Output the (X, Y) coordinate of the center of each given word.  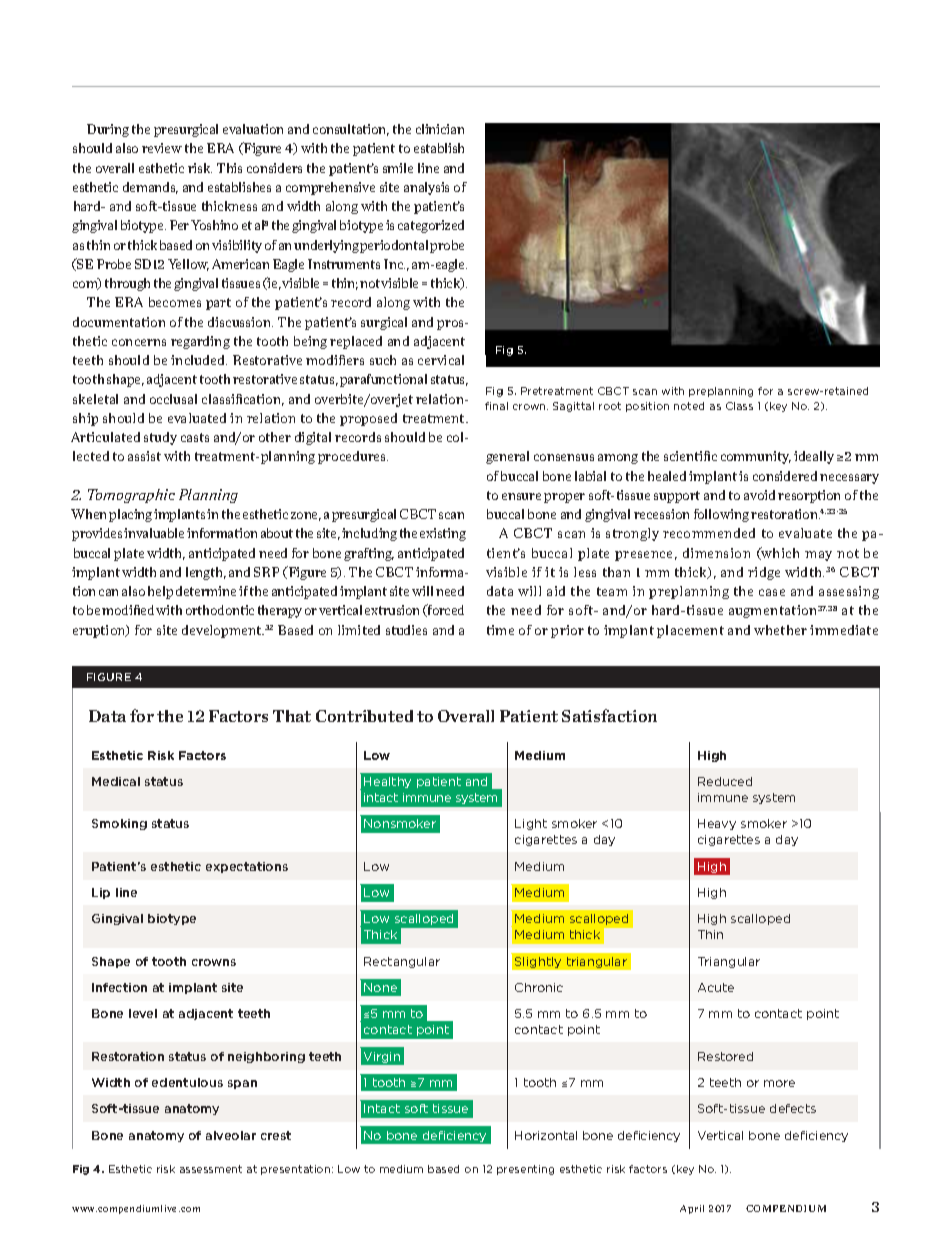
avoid (759, 495)
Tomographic (131, 496)
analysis (426, 188)
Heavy (717, 824)
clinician (440, 129)
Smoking (119, 824)
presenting (525, 1170)
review (162, 148)
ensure (521, 496)
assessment (211, 1169)
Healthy (387, 782)
